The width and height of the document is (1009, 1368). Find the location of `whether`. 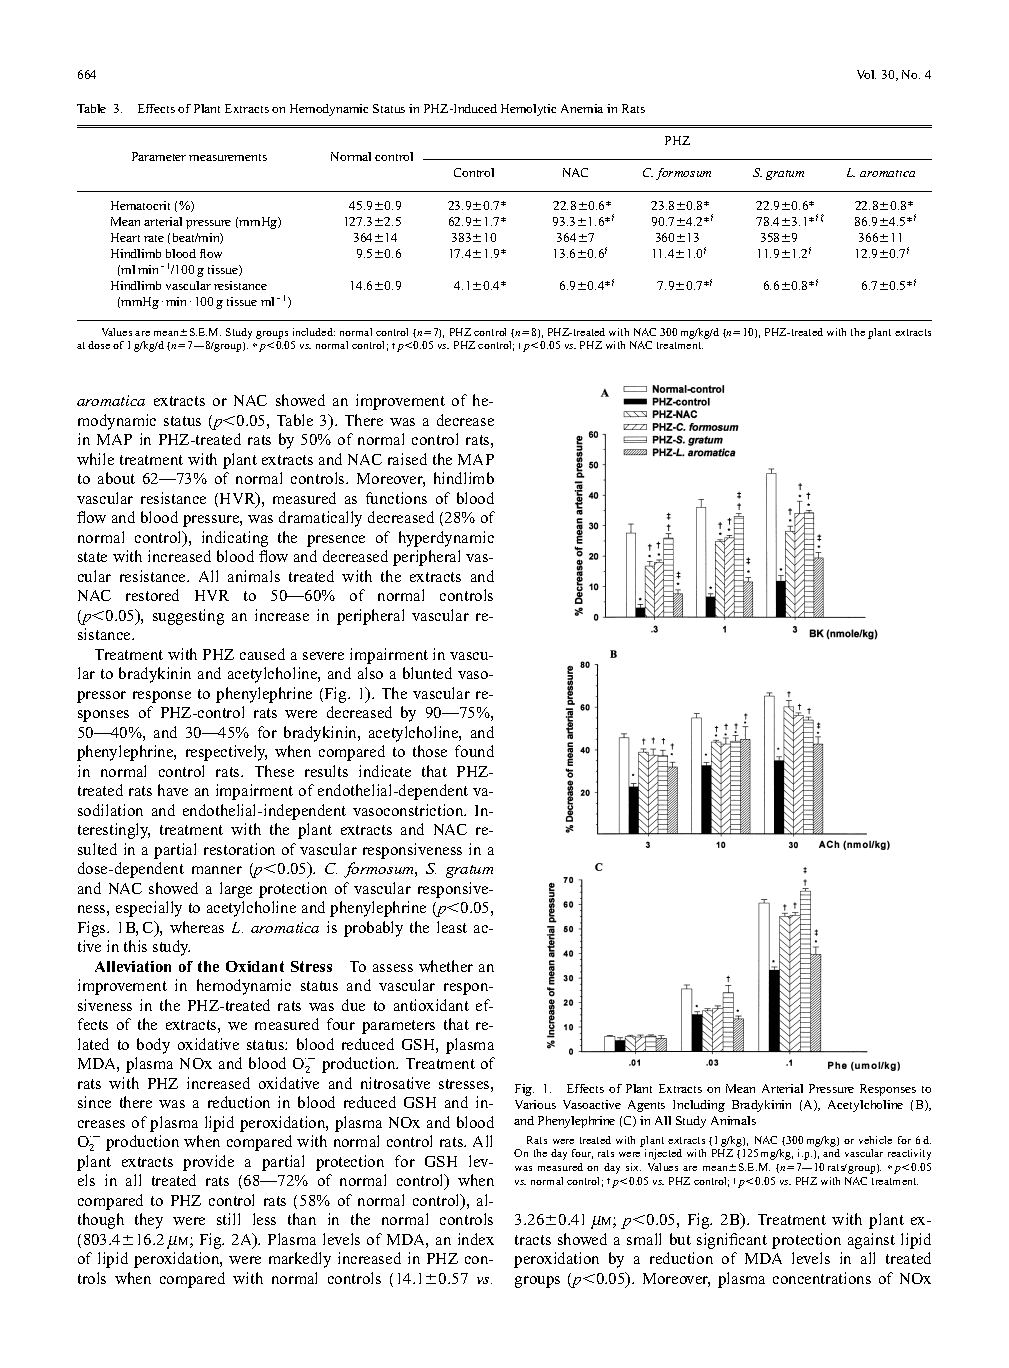

whether is located at coordinates (446, 966).
